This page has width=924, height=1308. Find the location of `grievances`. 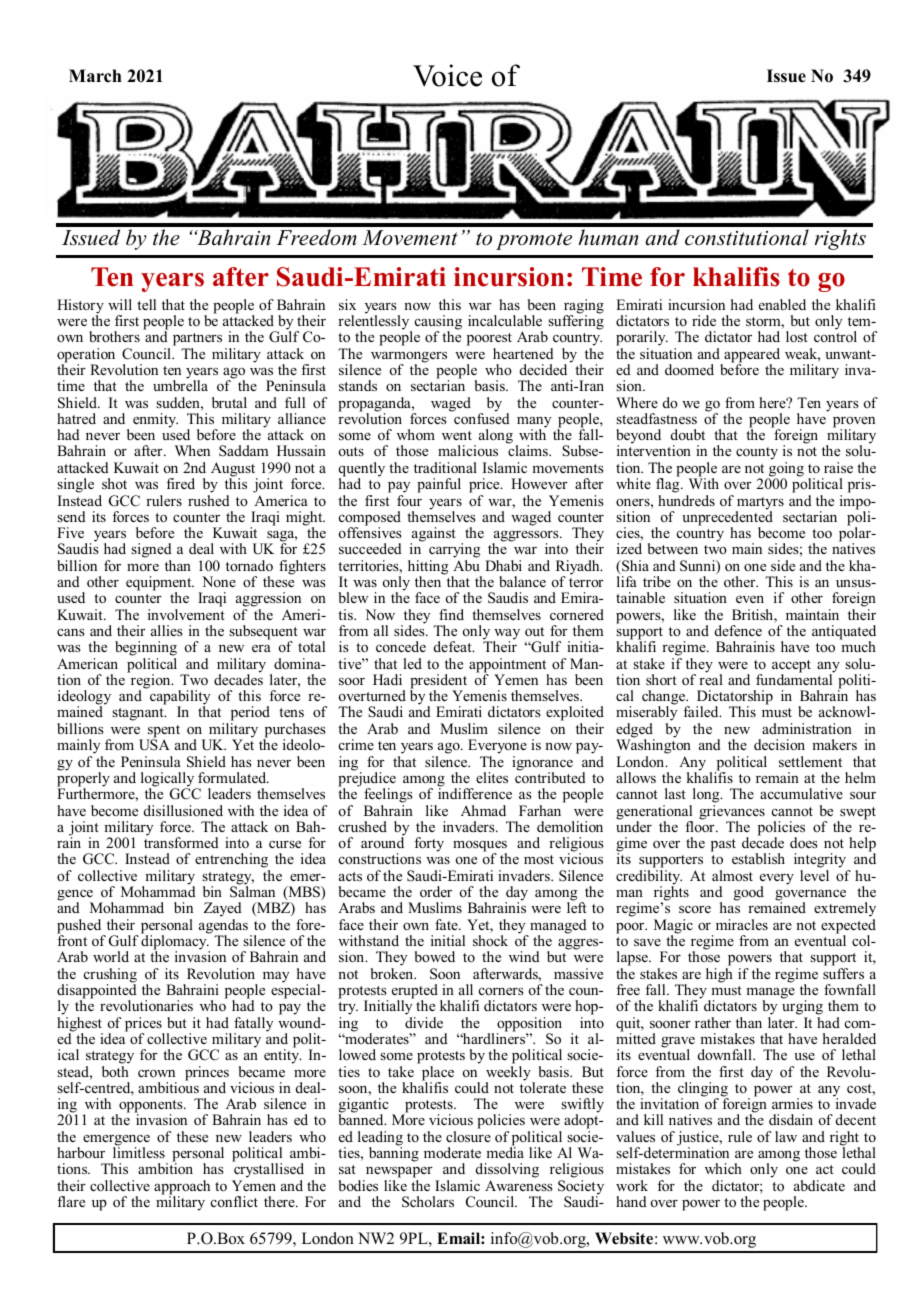

grievances is located at coordinates (732, 813).
